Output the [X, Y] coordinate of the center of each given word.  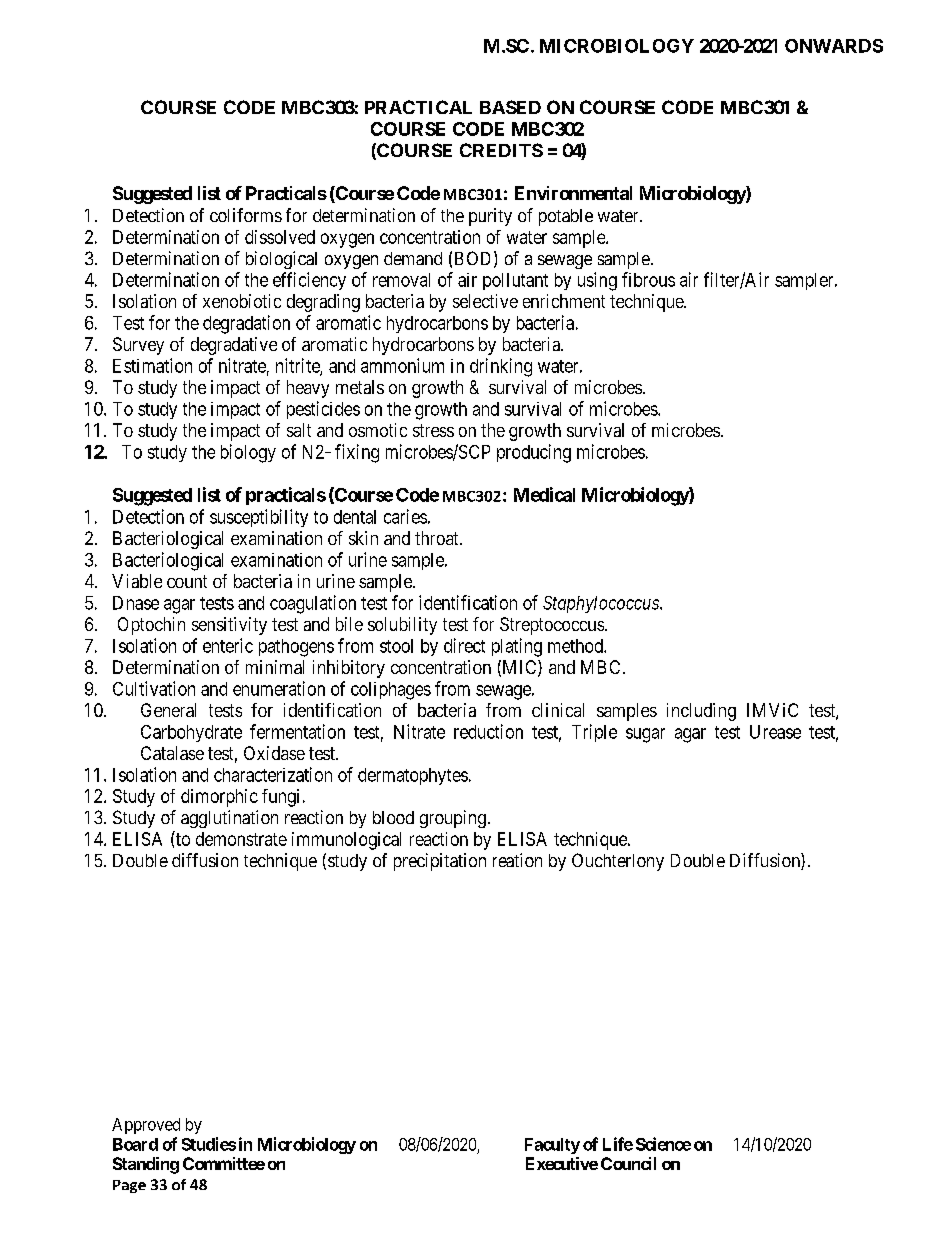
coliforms [246, 215]
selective [485, 301]
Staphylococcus [602, 604]
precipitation [440, 862]
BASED [510, 107]
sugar [645, 735]
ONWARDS [834, 46]
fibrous [648, 279]
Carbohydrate [191, 733]
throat [438, 538]
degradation [246, 324]
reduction [488, 731]
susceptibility [259, 518]
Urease [775, 732]
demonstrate [241, 839]
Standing [146, 1165]
